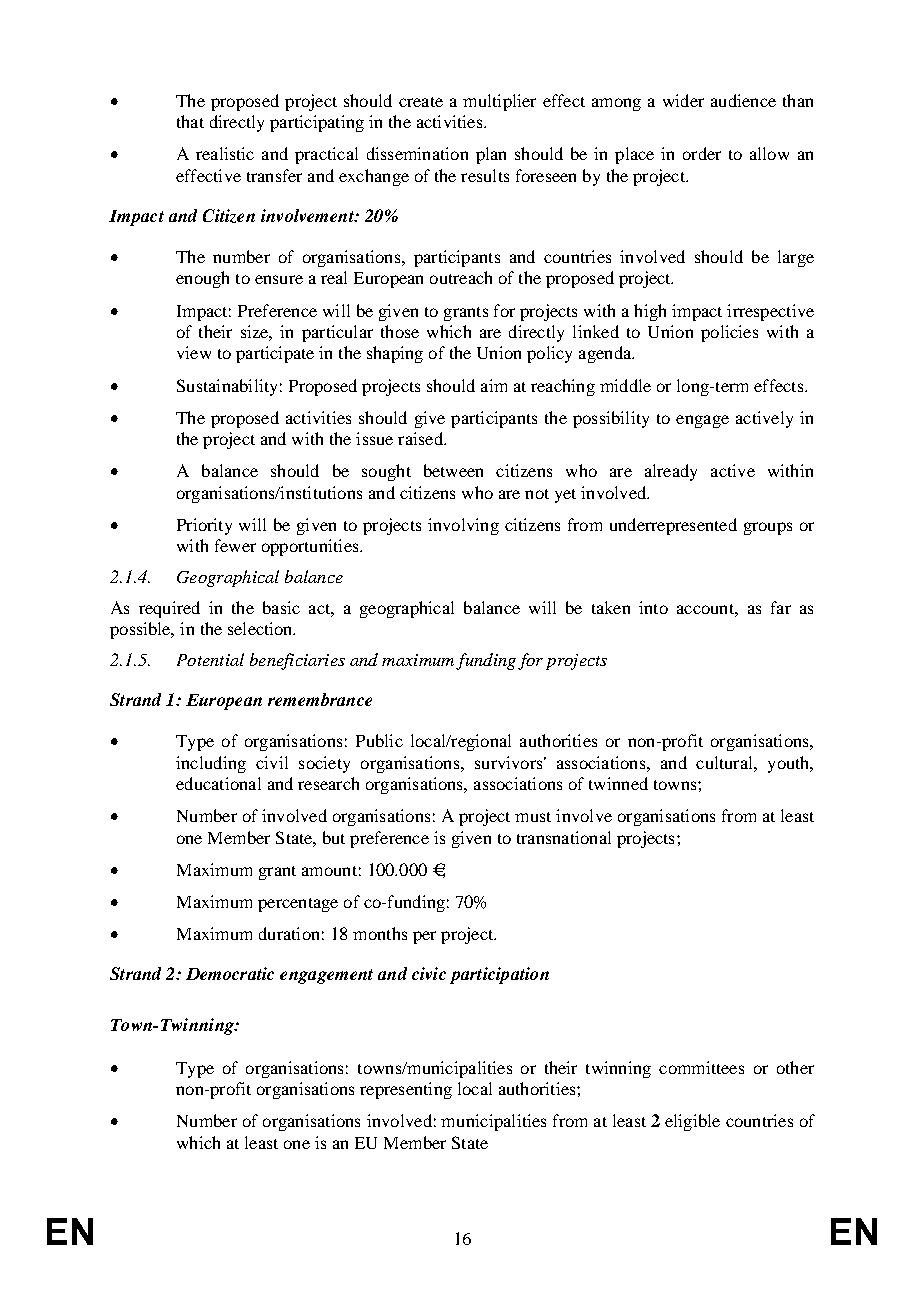  Describe the element at coordinates (463, 526) in the screenshot. I see `involving` at that location.
